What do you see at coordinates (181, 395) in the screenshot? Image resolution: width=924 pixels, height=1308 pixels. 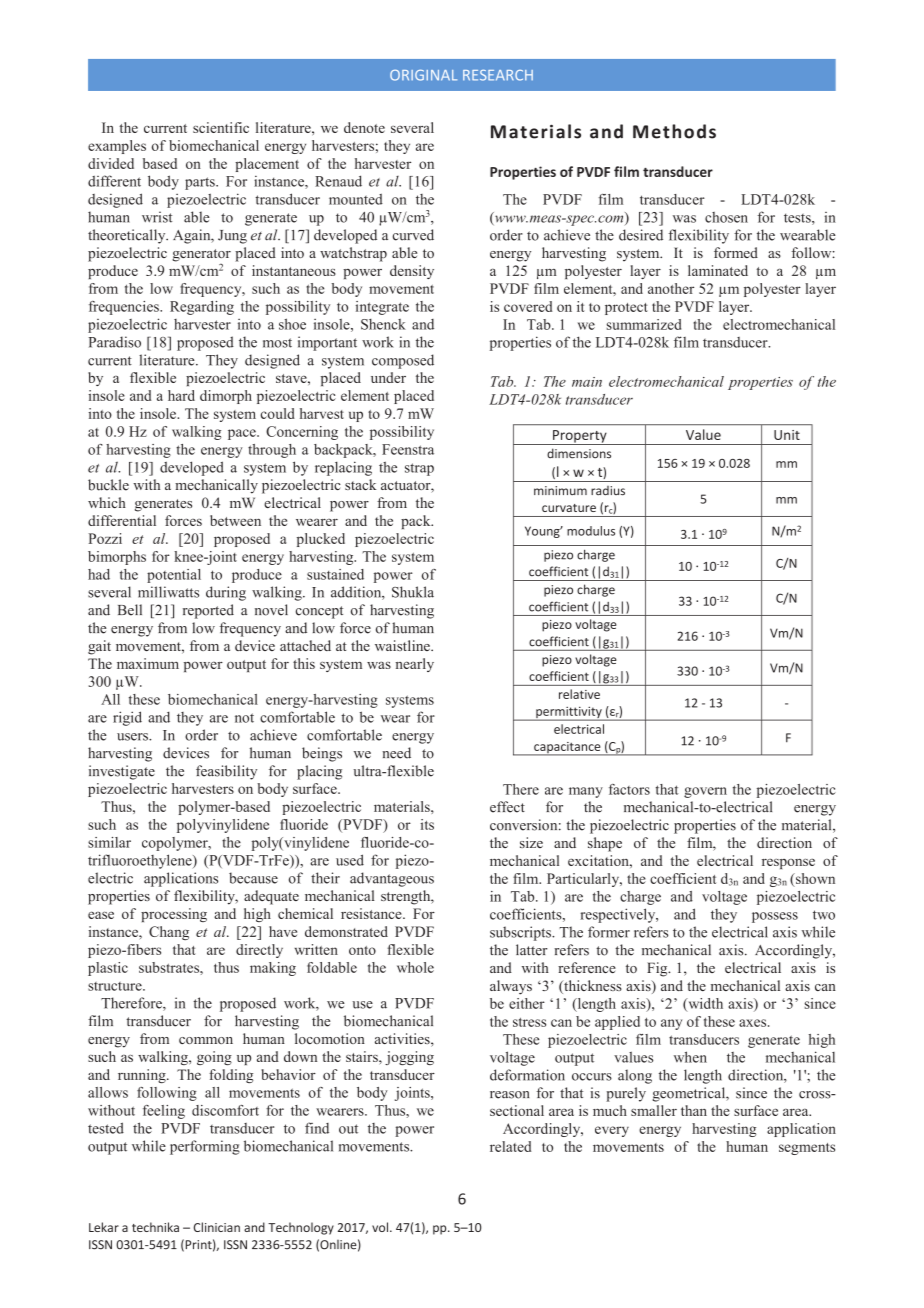 I see `hard` at bounding box center [181, 395].
